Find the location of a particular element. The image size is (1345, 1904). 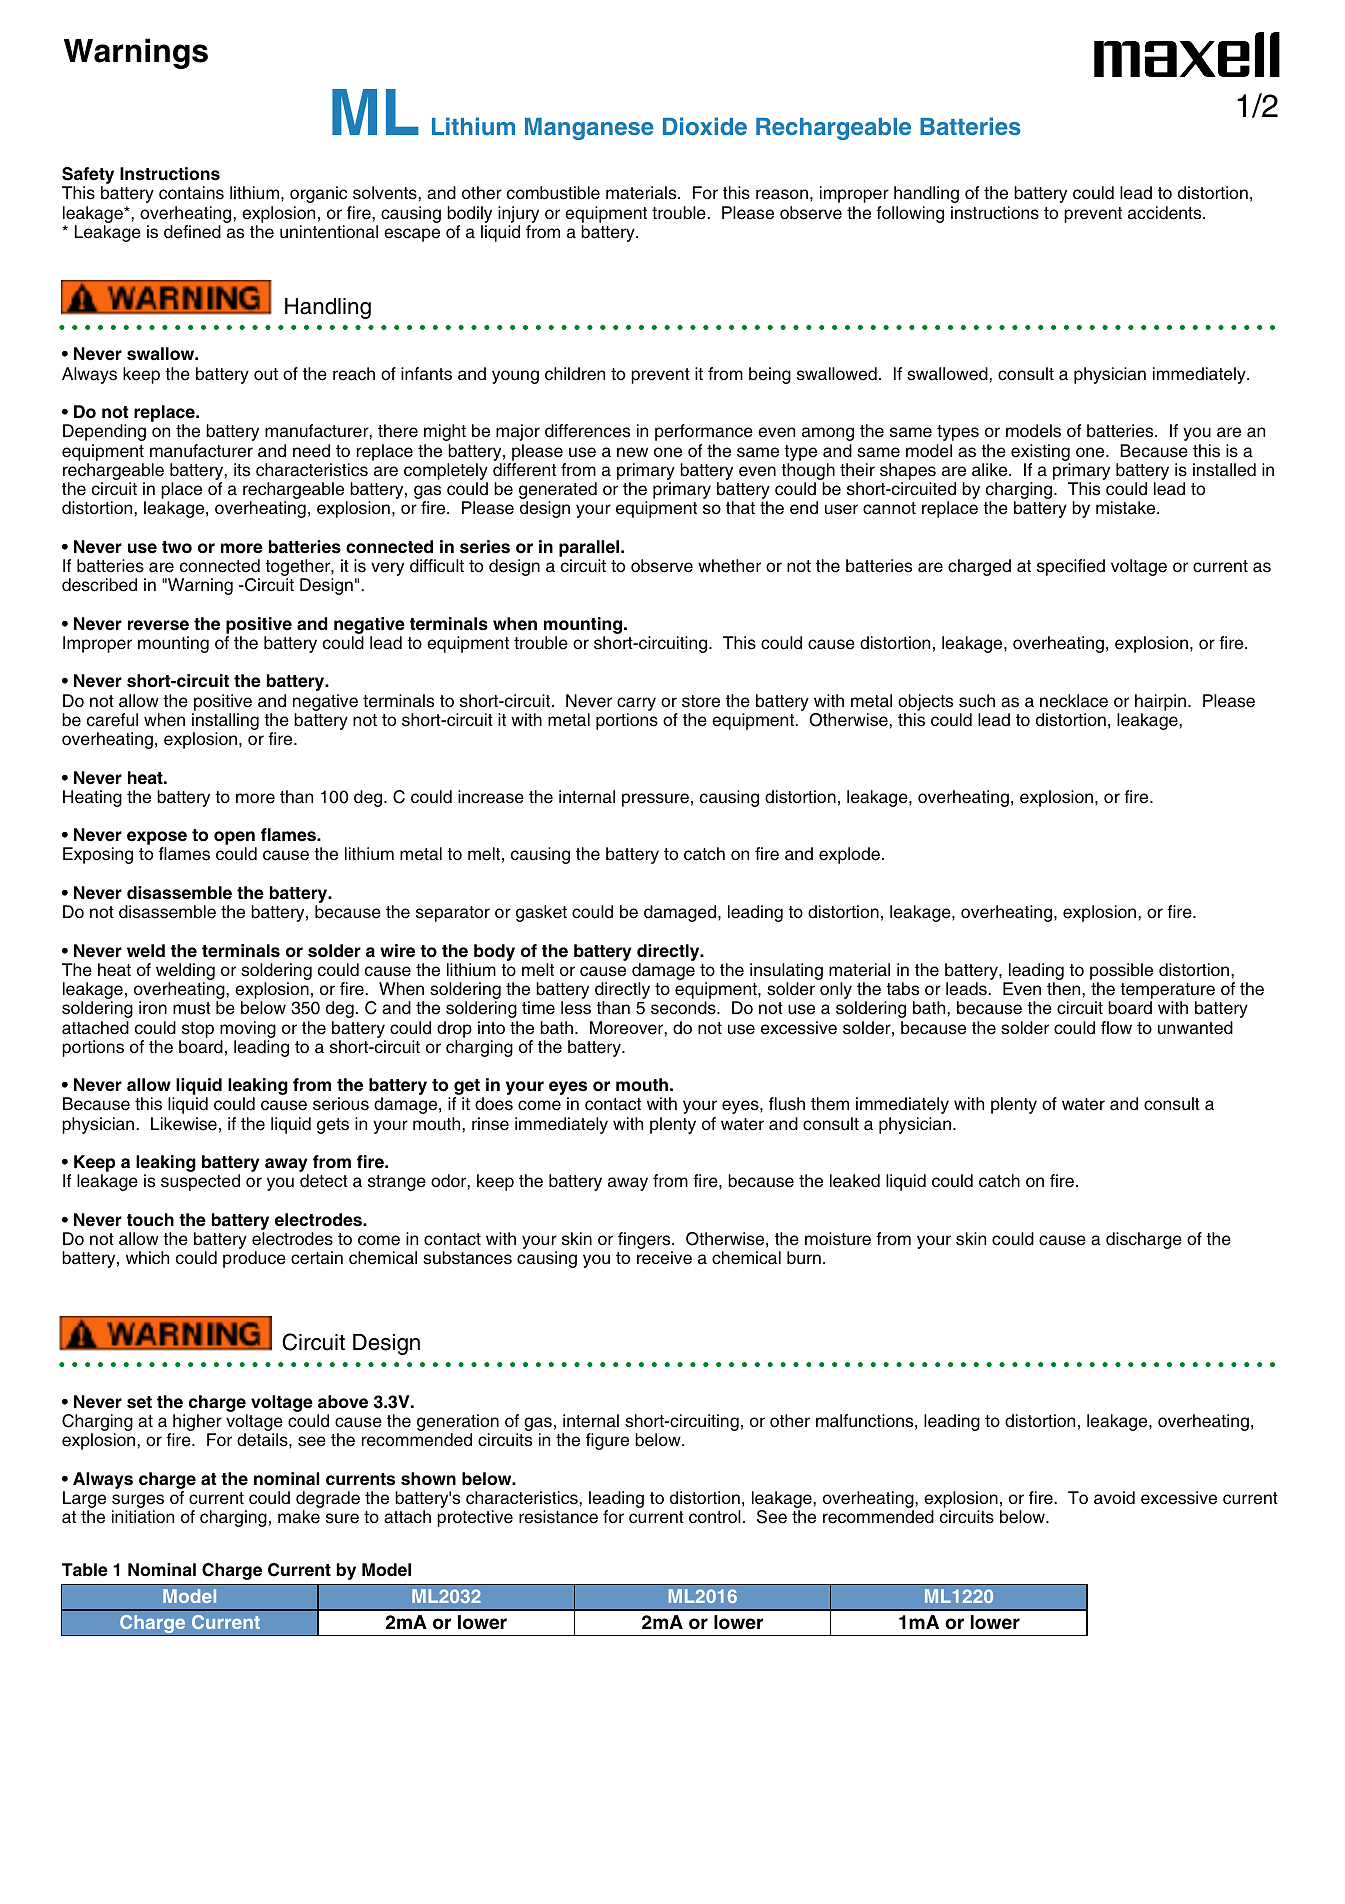

possible is located at coordinates (1121, 971).
